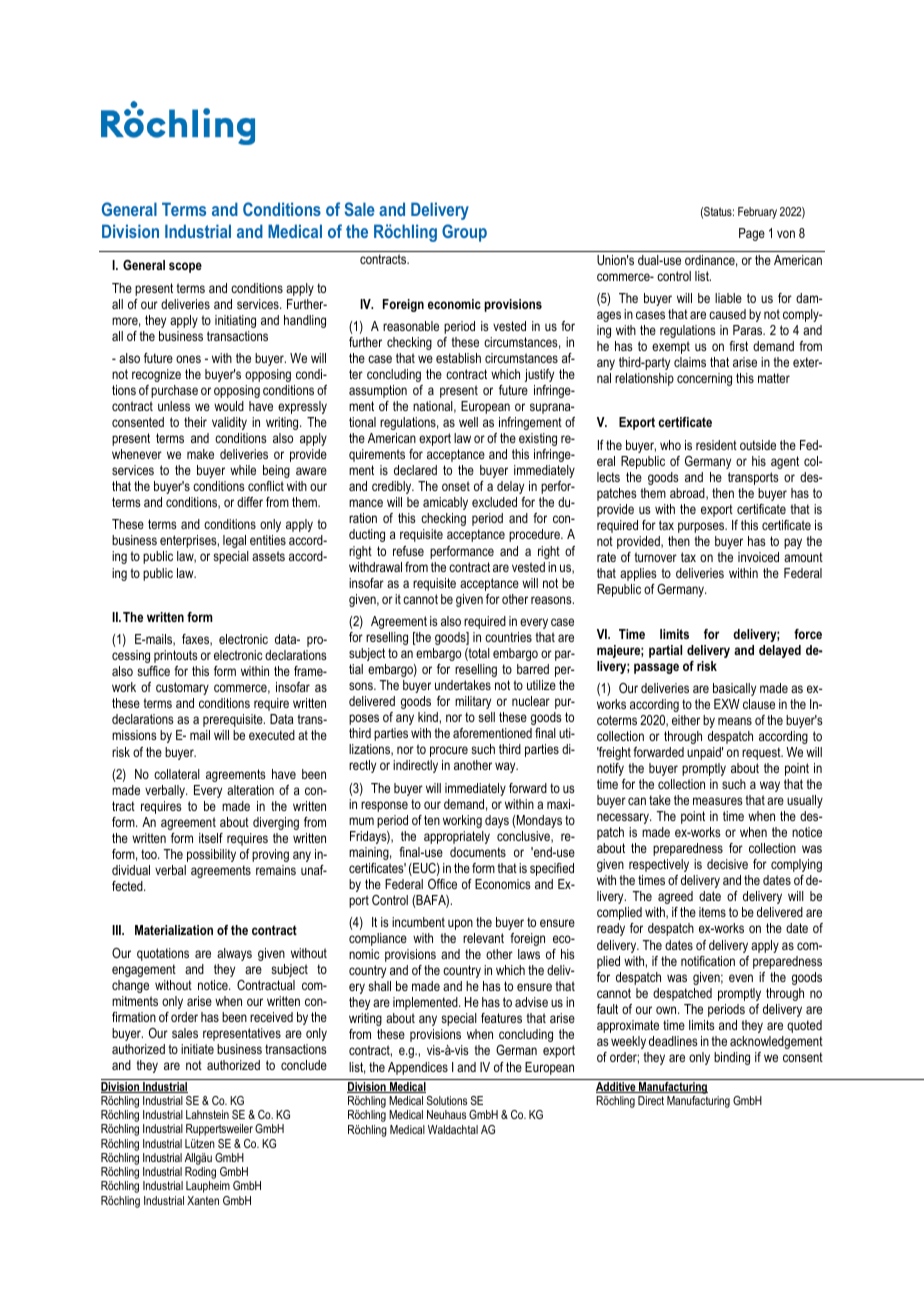 The height and width of the screenshot is (1308, 924). What do you see at coordinates (211, 838) in the screenshot?
I see `itself` at bounding box center [211, 838].
